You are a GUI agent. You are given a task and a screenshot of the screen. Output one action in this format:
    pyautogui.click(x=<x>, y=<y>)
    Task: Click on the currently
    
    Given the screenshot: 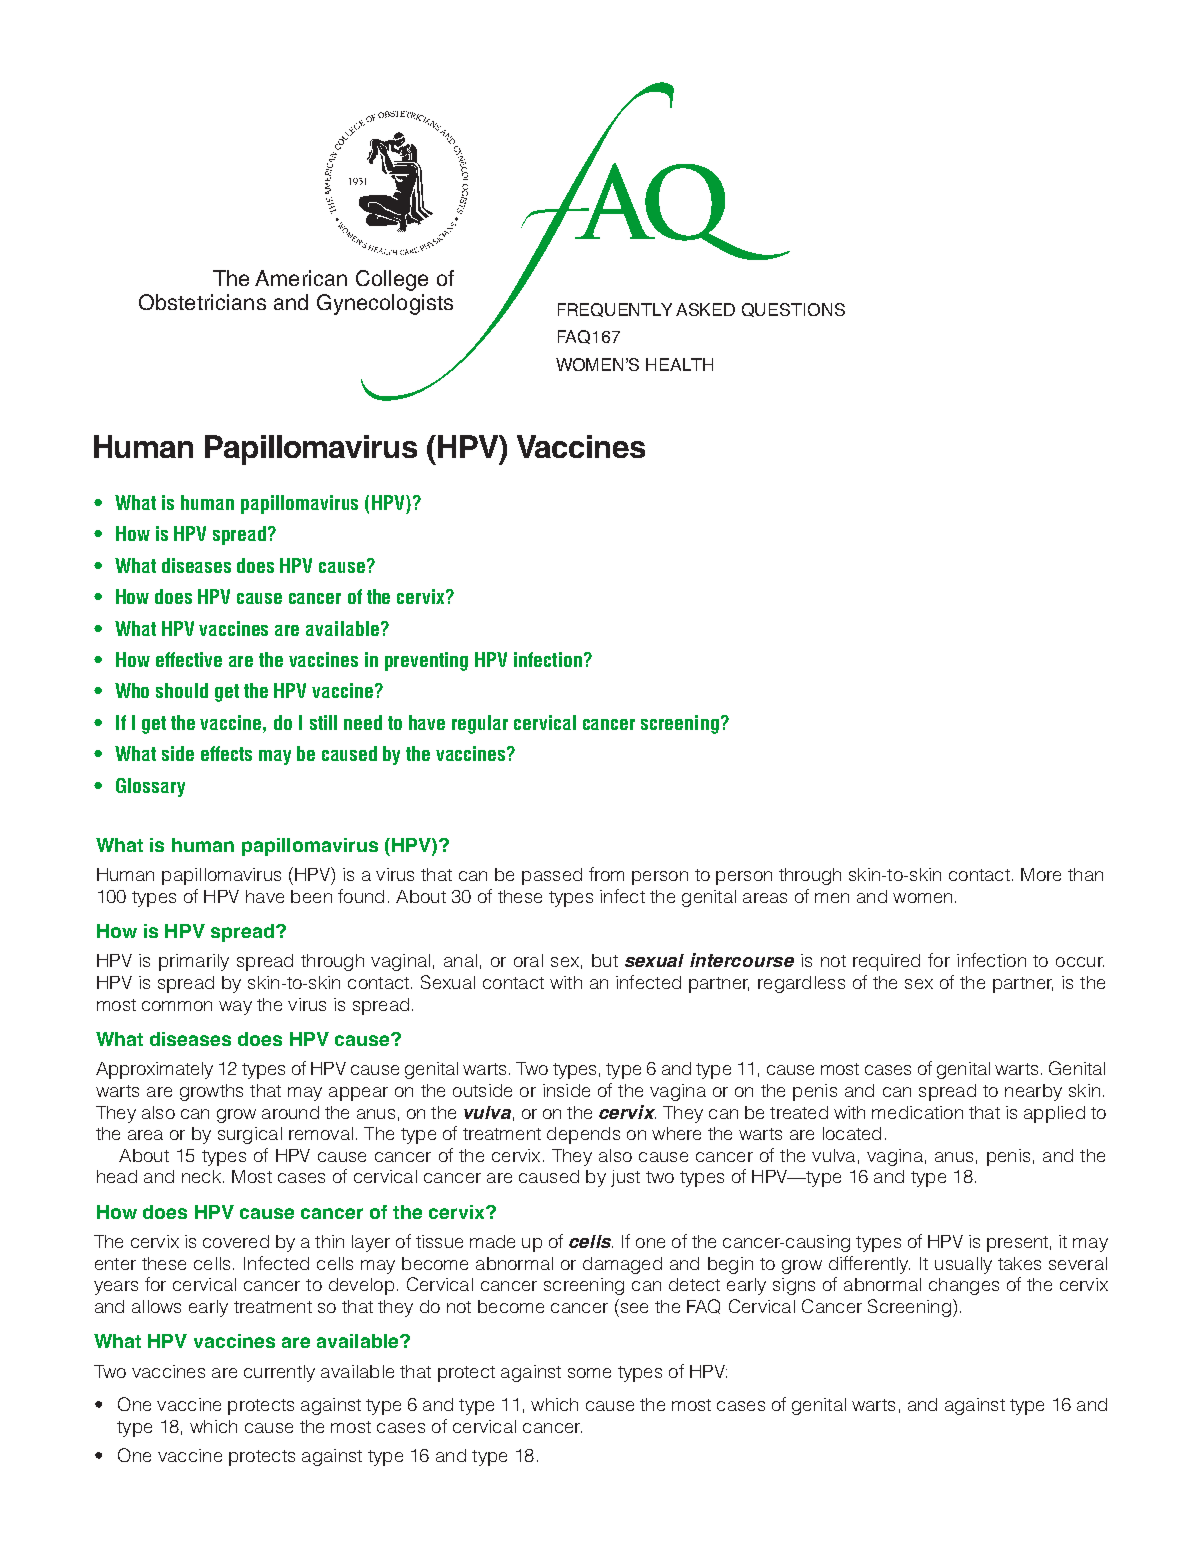 What is the action you would take?
    pyautogui.click(x=279, y=1373)
